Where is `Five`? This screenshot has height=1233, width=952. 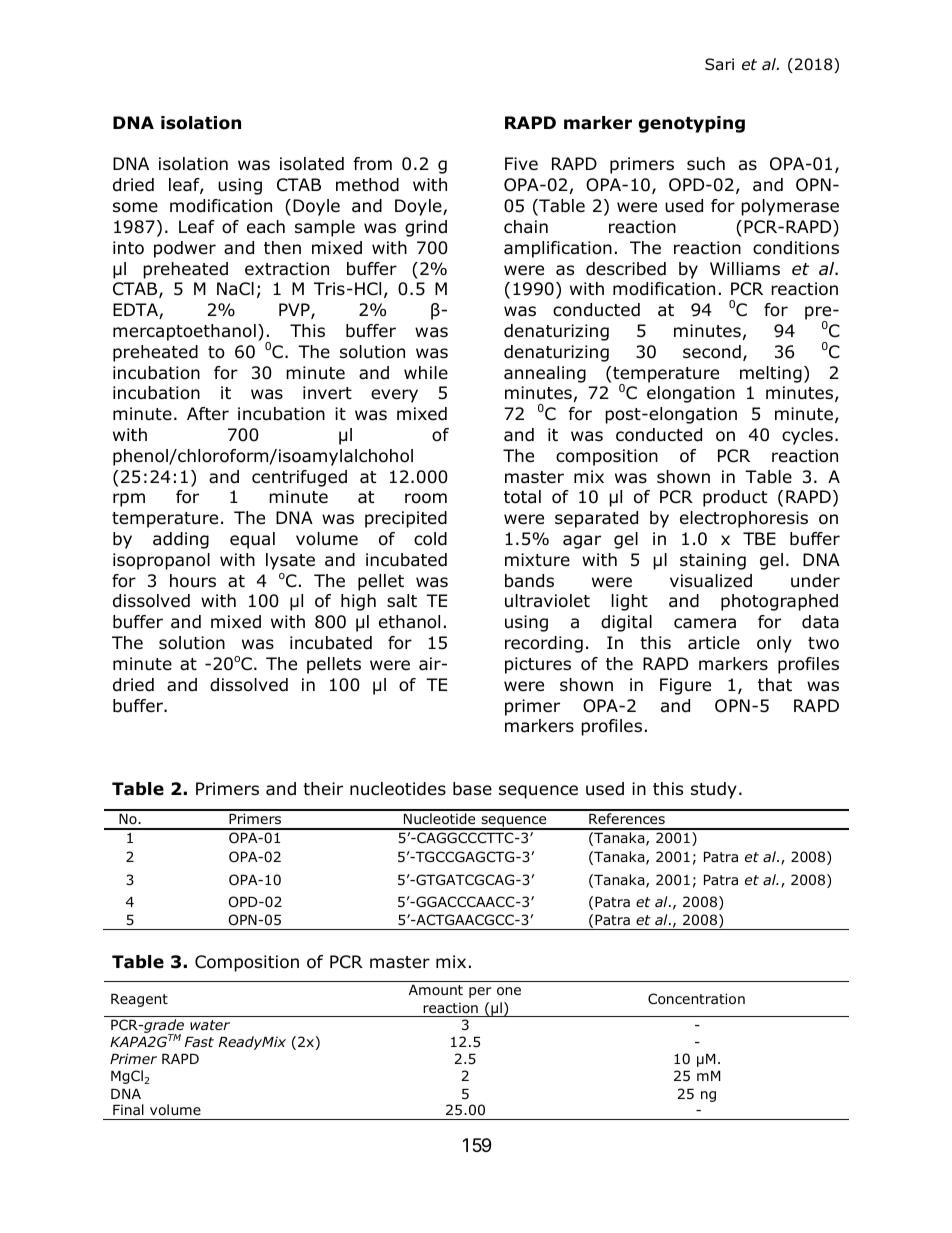
Five is located at coordinates (521, 163).
